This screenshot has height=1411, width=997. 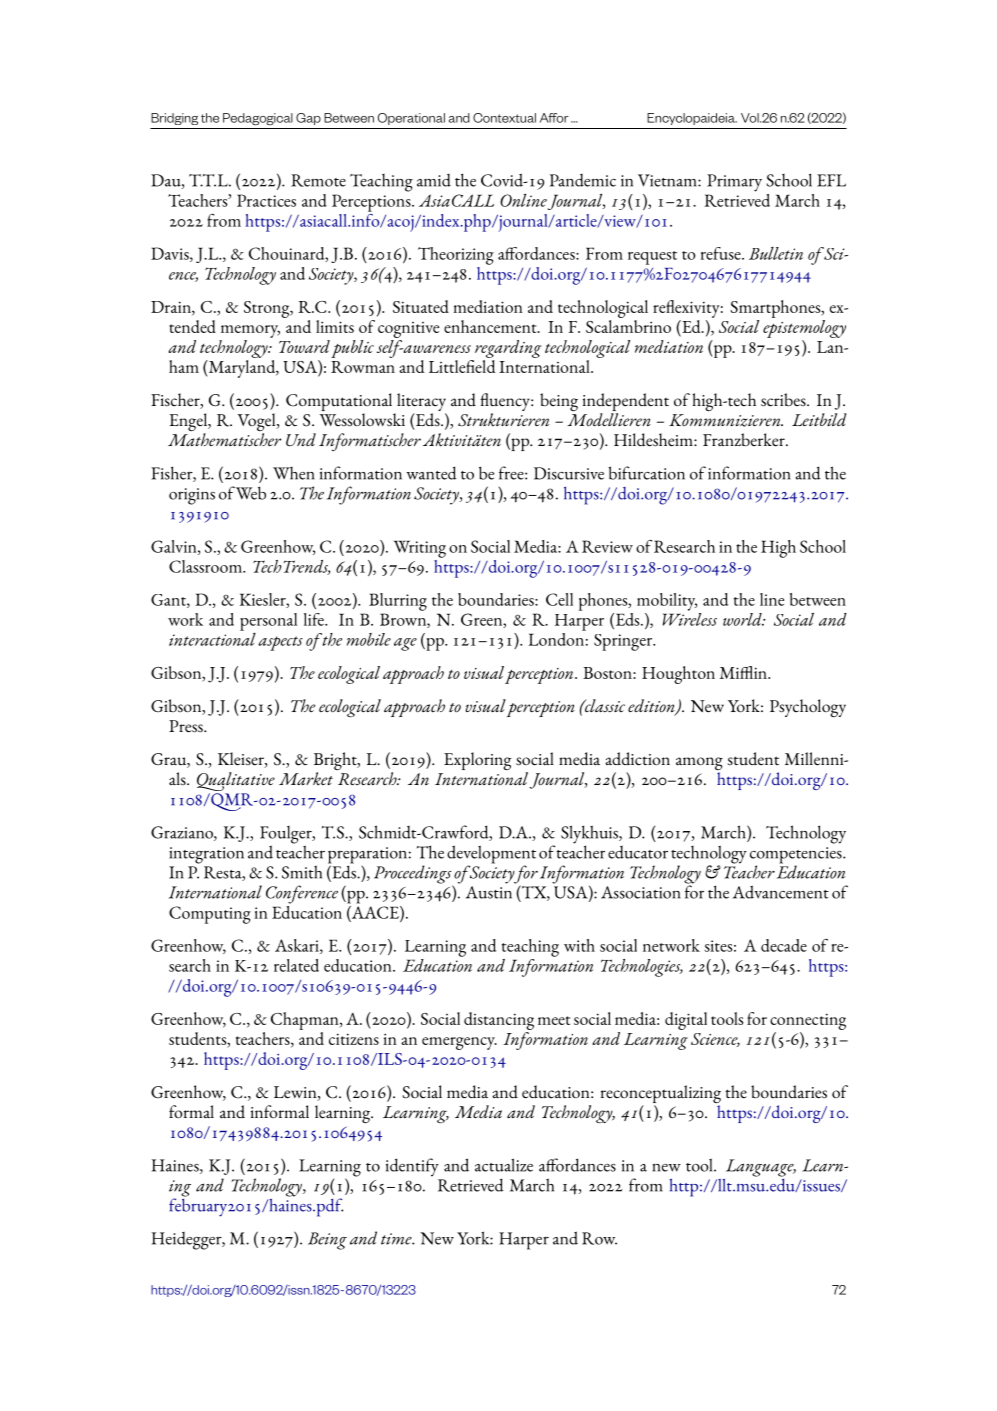 What do you see at coordinates (304, 346) in the screenshot?
I see `Toward` at bounding box center [304, 346].
